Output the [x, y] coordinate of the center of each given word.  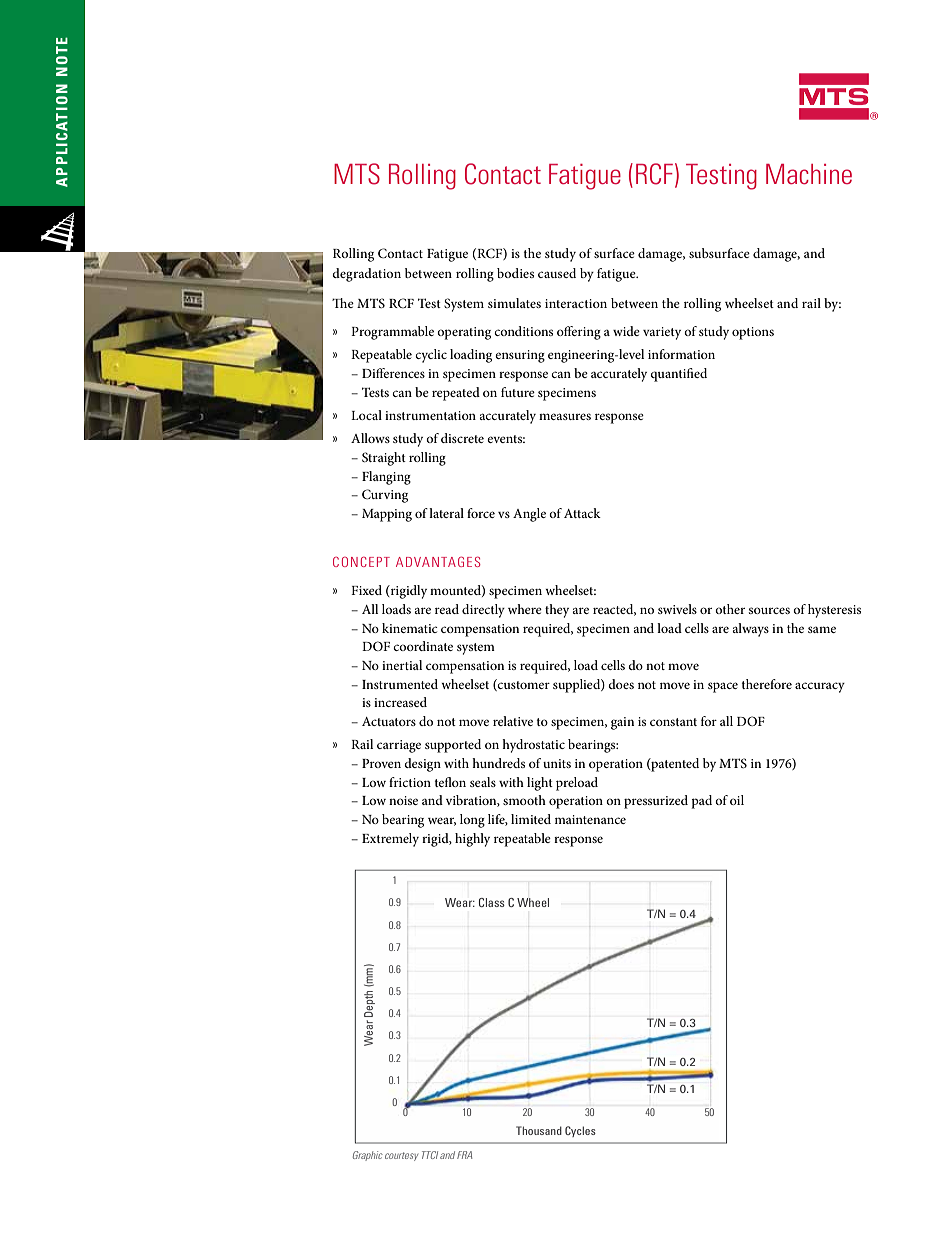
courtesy [401, 1156]
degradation [366, 275]
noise [403, 800]
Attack [582, 513]
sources [769, 610]
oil [737, 800]
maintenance [590, 819]
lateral [446, 513]
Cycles [580, 1131]
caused [557, 273]
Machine [809, 174]
